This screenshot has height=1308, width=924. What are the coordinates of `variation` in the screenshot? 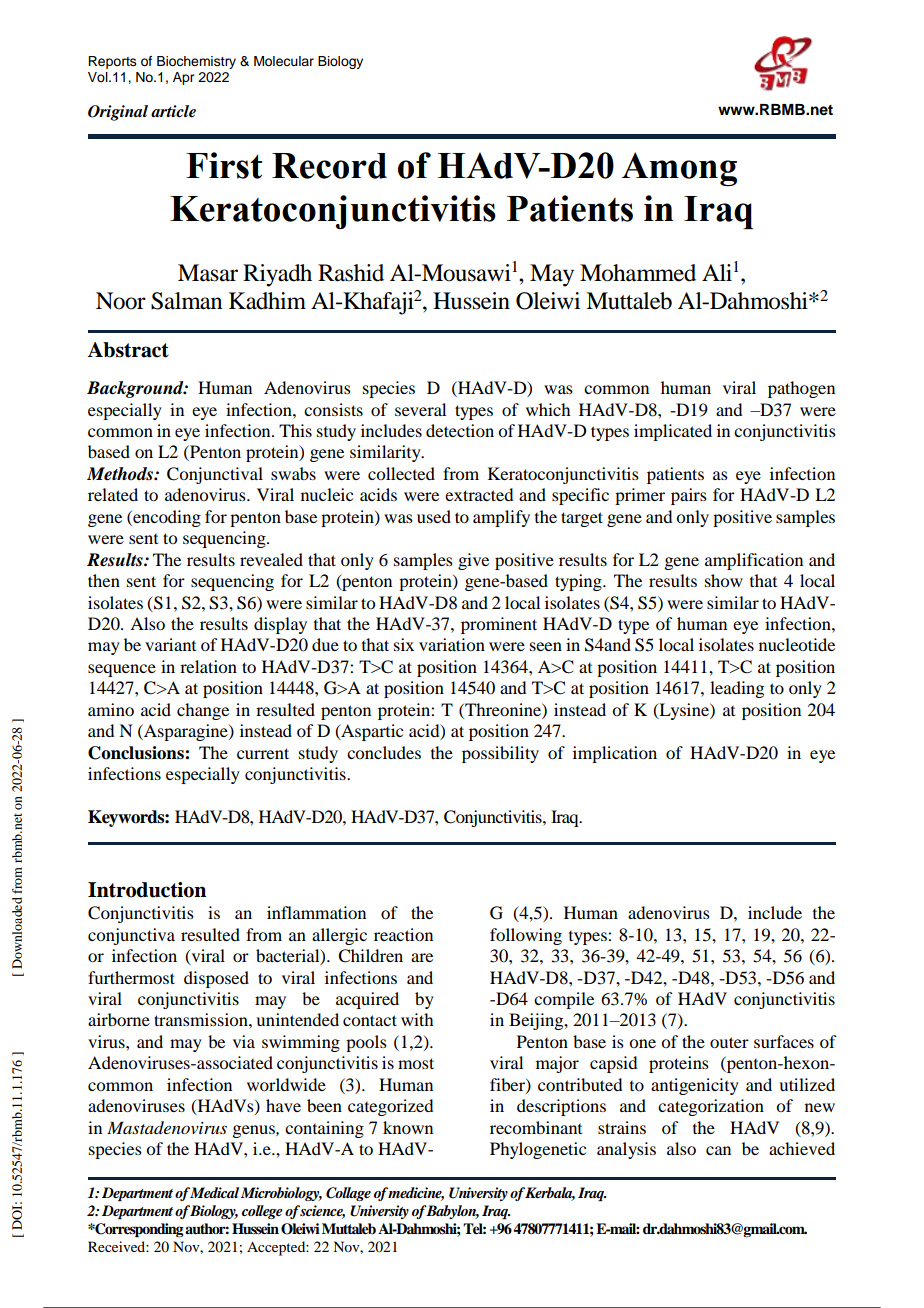 It's located at (452, 644).
